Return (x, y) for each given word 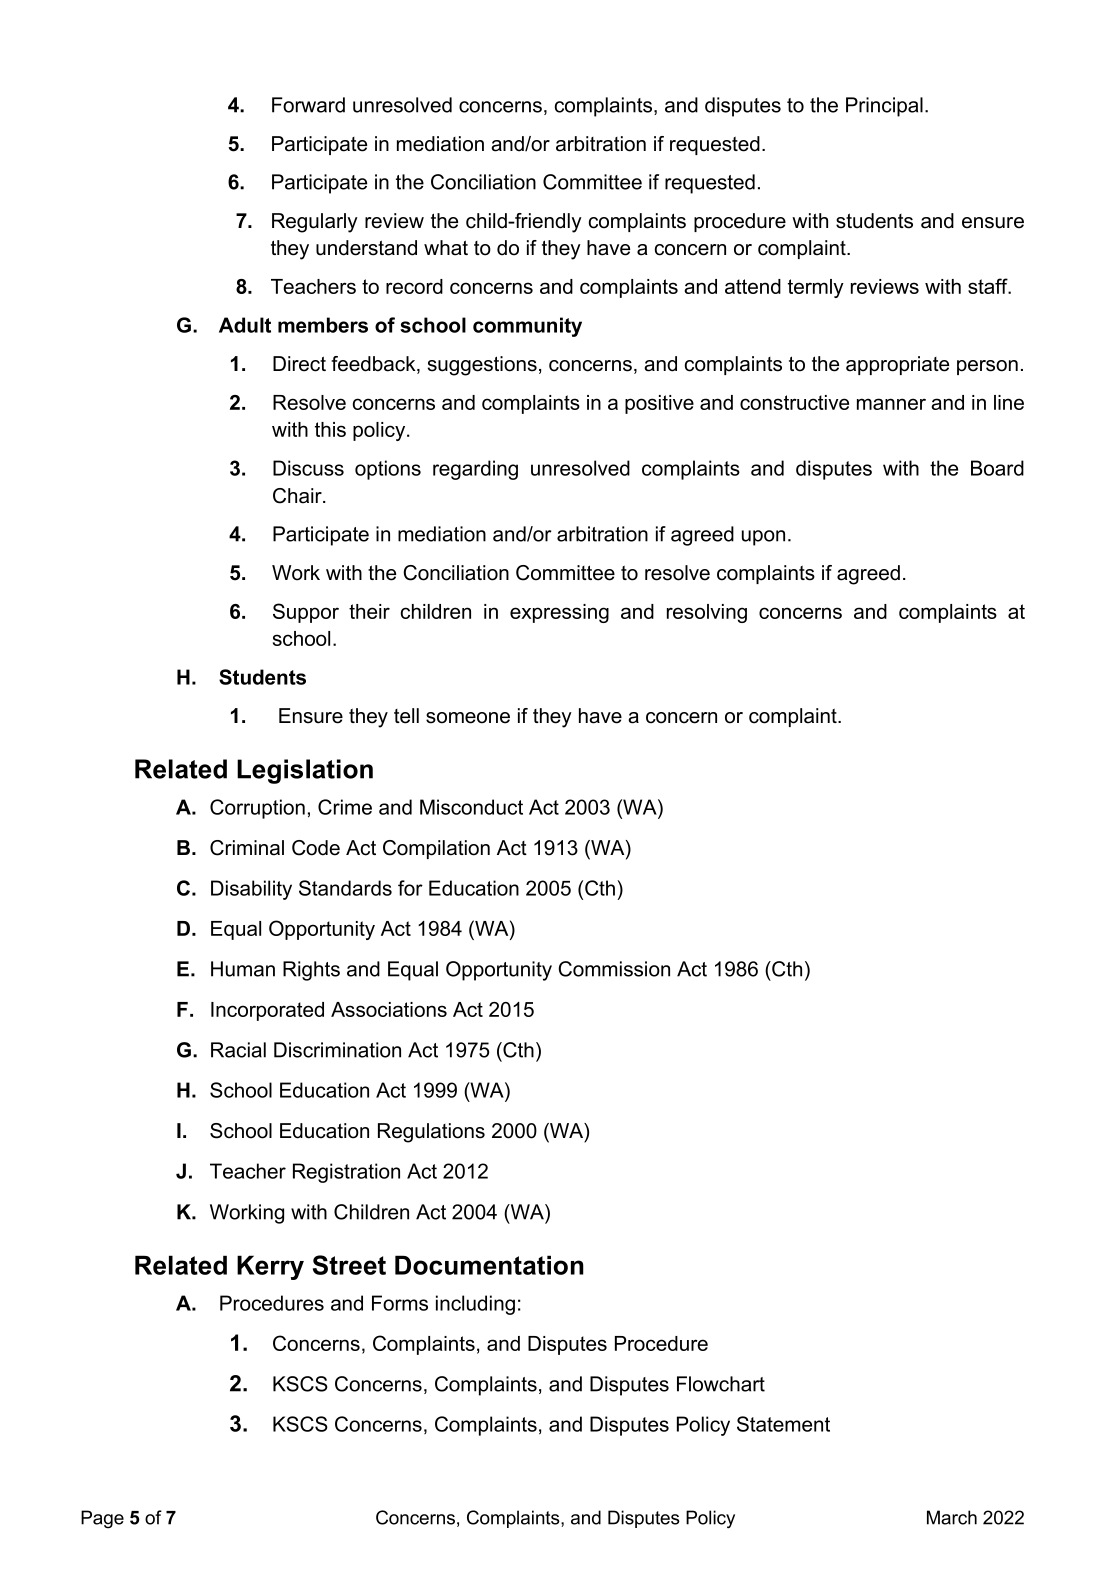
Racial (238, 1050)
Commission (614, 969)
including (475, 1305)
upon (763, 538)
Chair (298, 496)
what (446, 248)
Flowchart (721, 1384)
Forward (308, 105)
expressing (559, 613)
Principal (884, 107)
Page (102, 1519)
